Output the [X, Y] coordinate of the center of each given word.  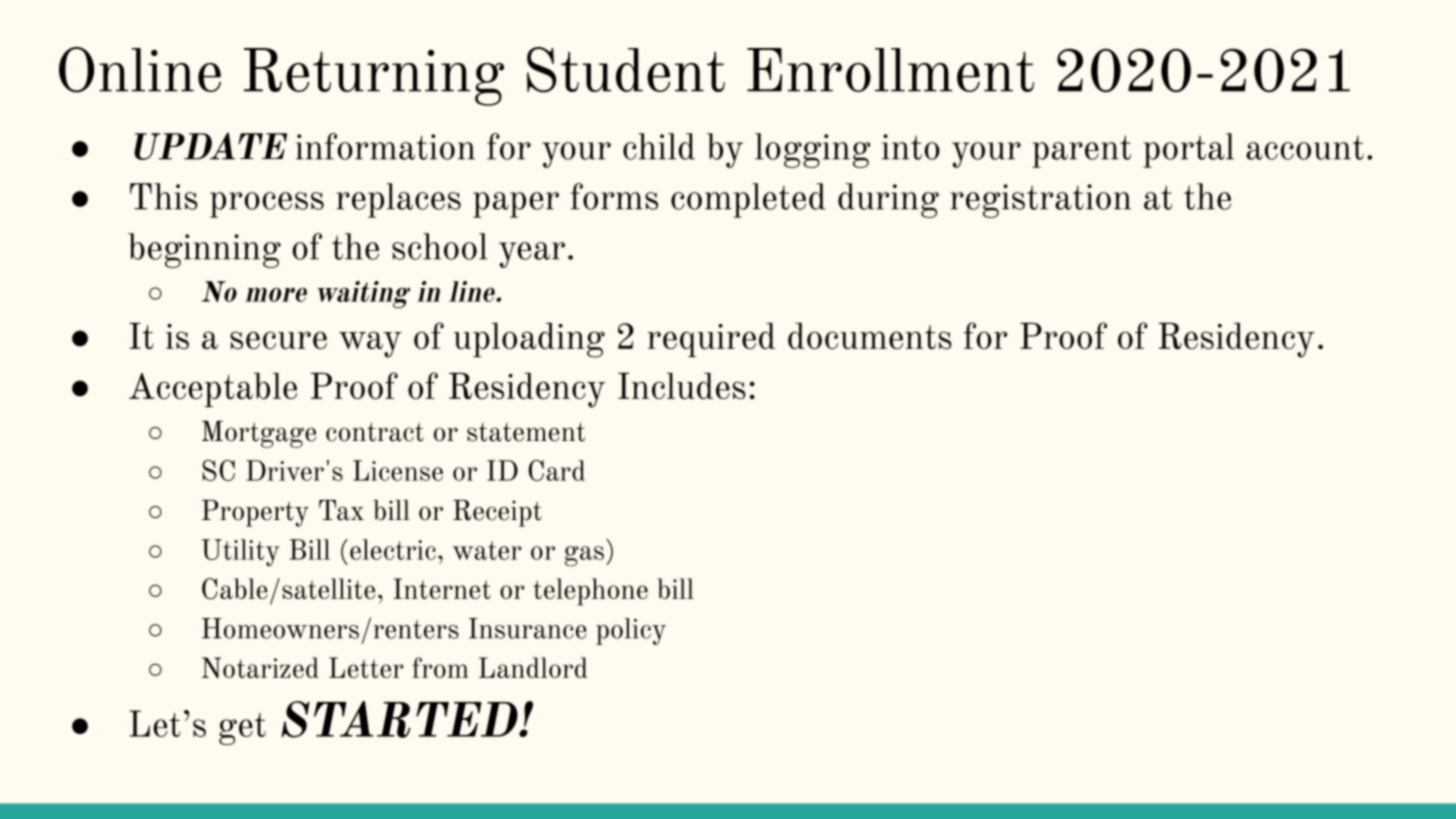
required [711, 340]
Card [556, 470]
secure [278, 340]
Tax [341, 510]
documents [870, 336]
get [242, 729]
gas [584, 556]
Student [626, 70]
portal [1188, 150]
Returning [374, 77]
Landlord [533, 667]
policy [631, 631]
